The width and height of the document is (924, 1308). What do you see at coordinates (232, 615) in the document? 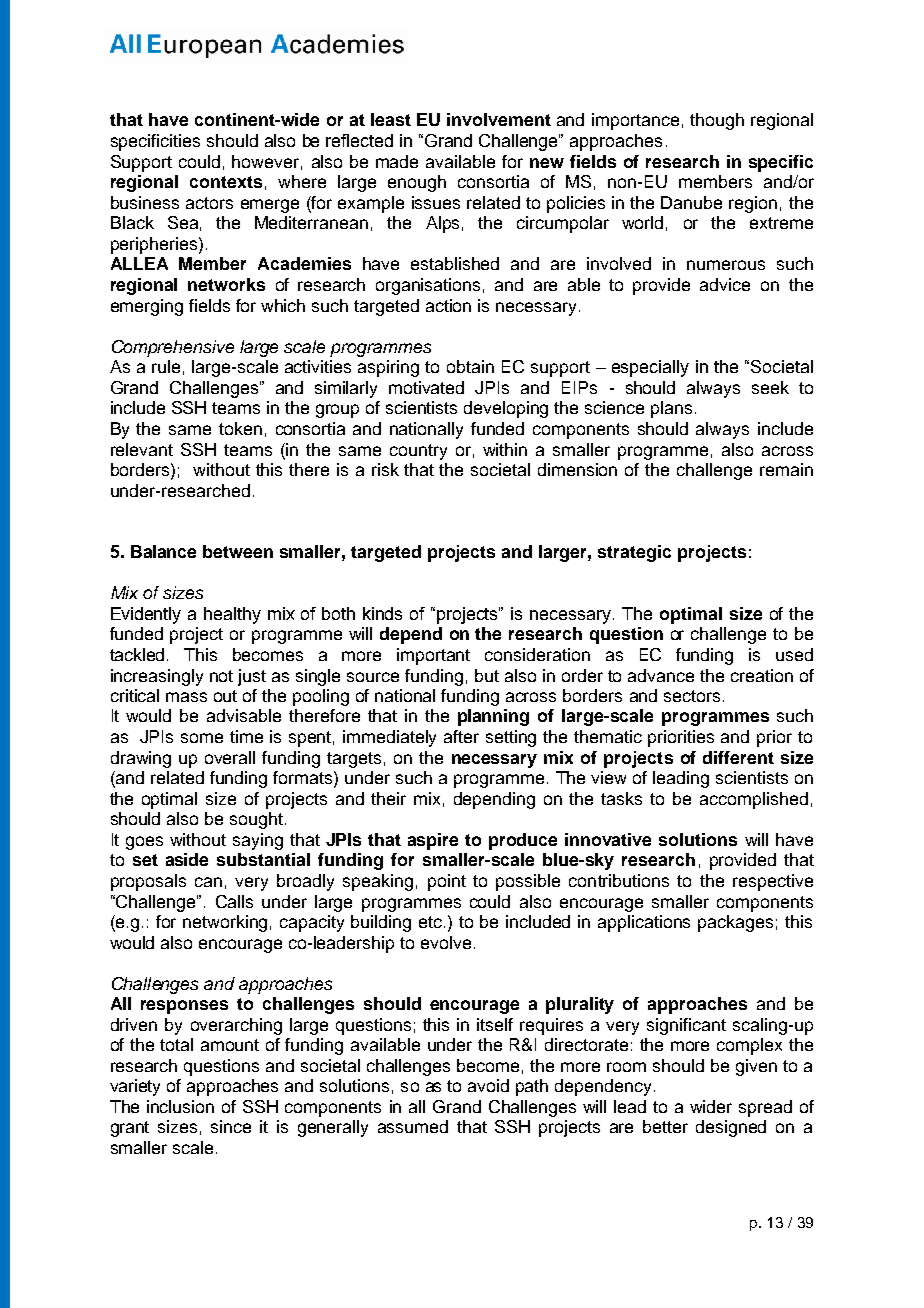
I see `healthy` at bounding box center [232, 615].
